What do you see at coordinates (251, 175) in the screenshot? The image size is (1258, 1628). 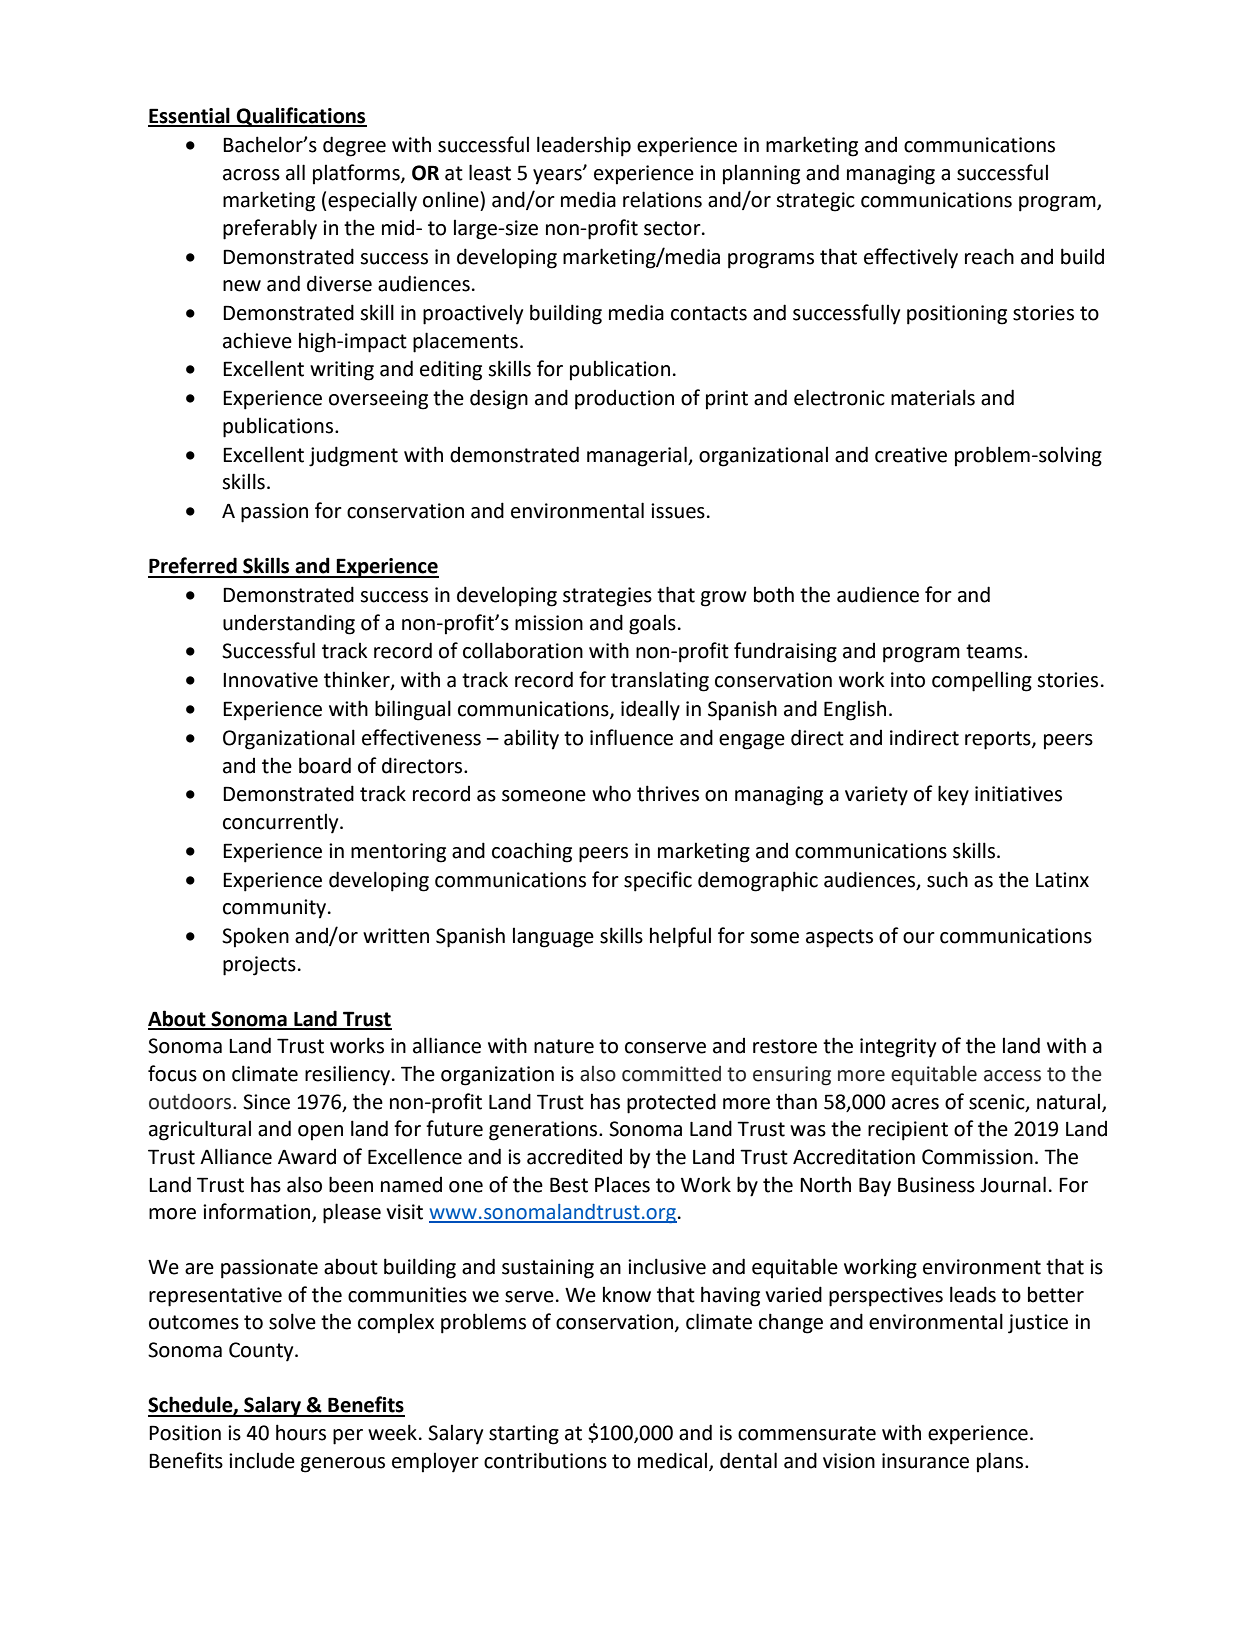 I see `across` at bounding box center [251, 175].
